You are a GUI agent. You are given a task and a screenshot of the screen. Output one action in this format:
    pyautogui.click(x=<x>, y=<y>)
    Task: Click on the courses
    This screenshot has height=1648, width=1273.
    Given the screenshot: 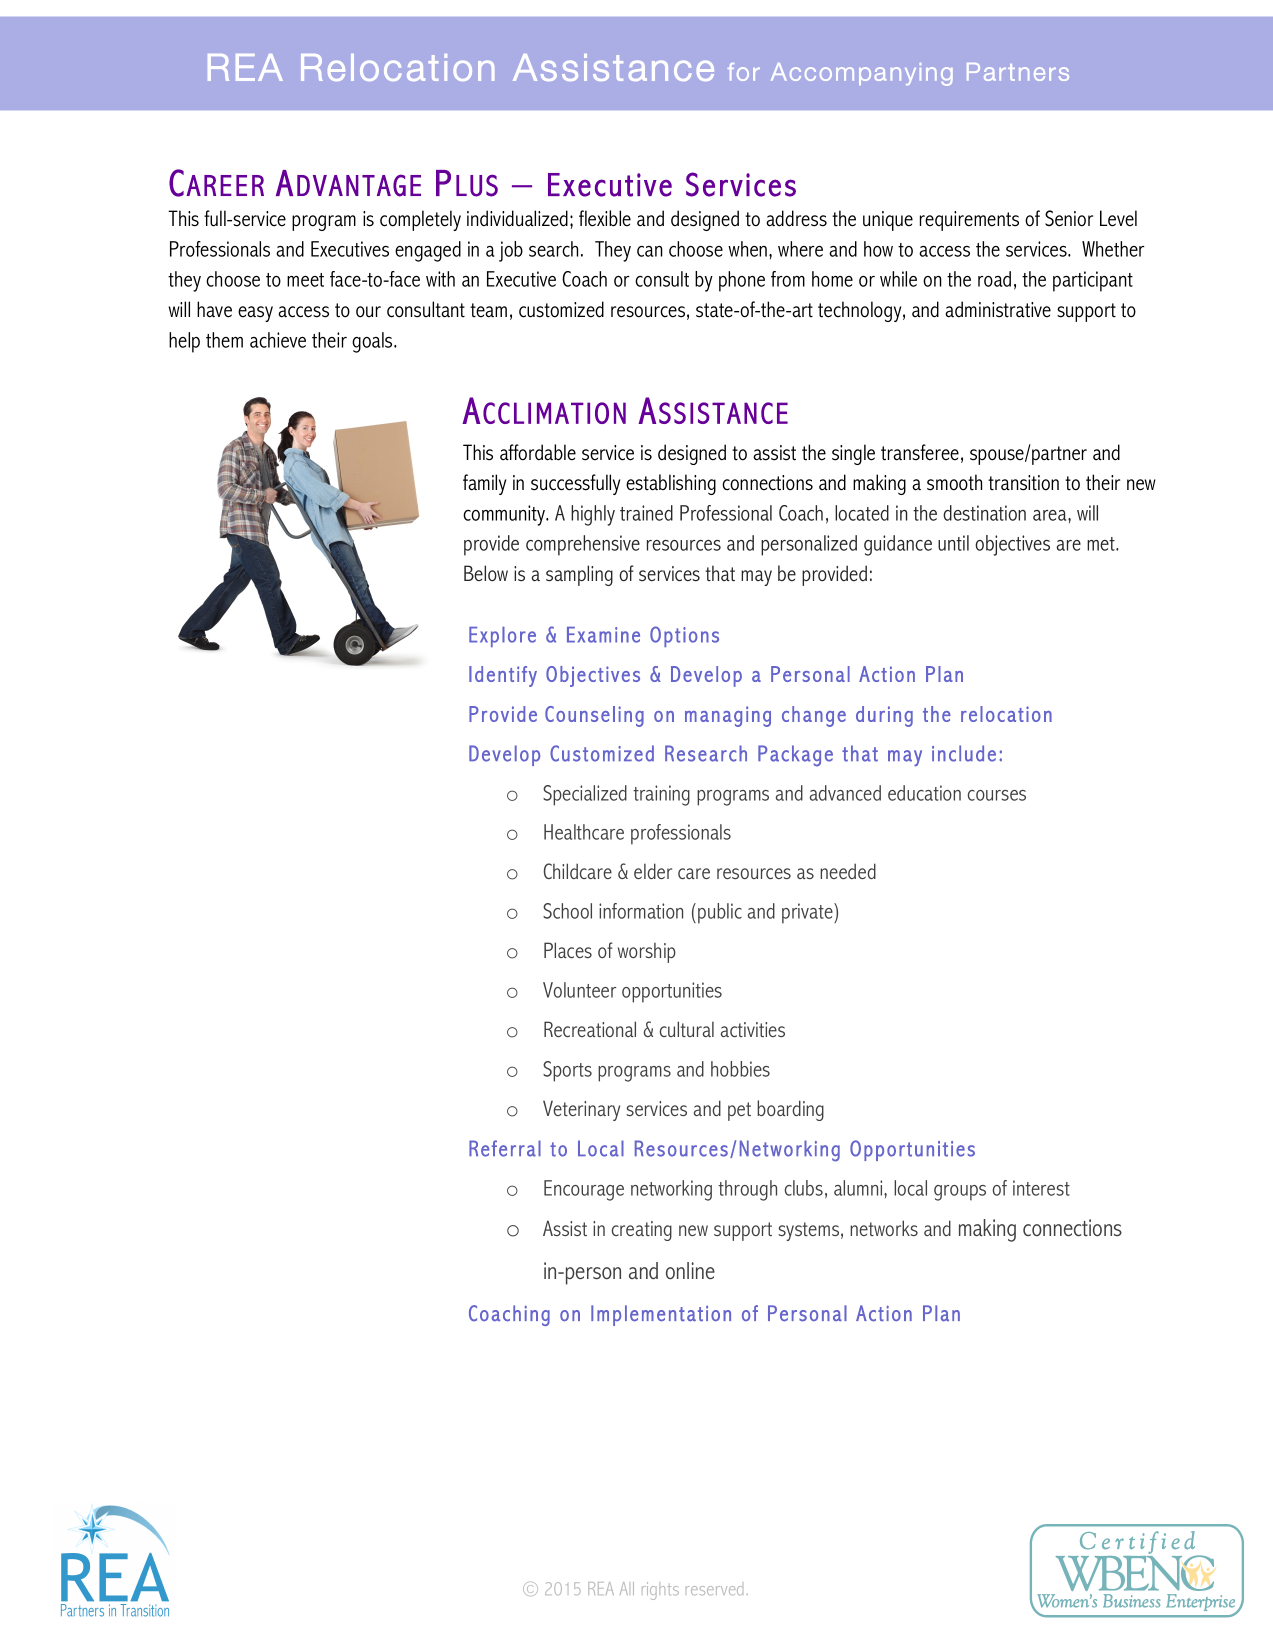 What is the action you would take?
    pyautogui.click(x=997, y=795)
